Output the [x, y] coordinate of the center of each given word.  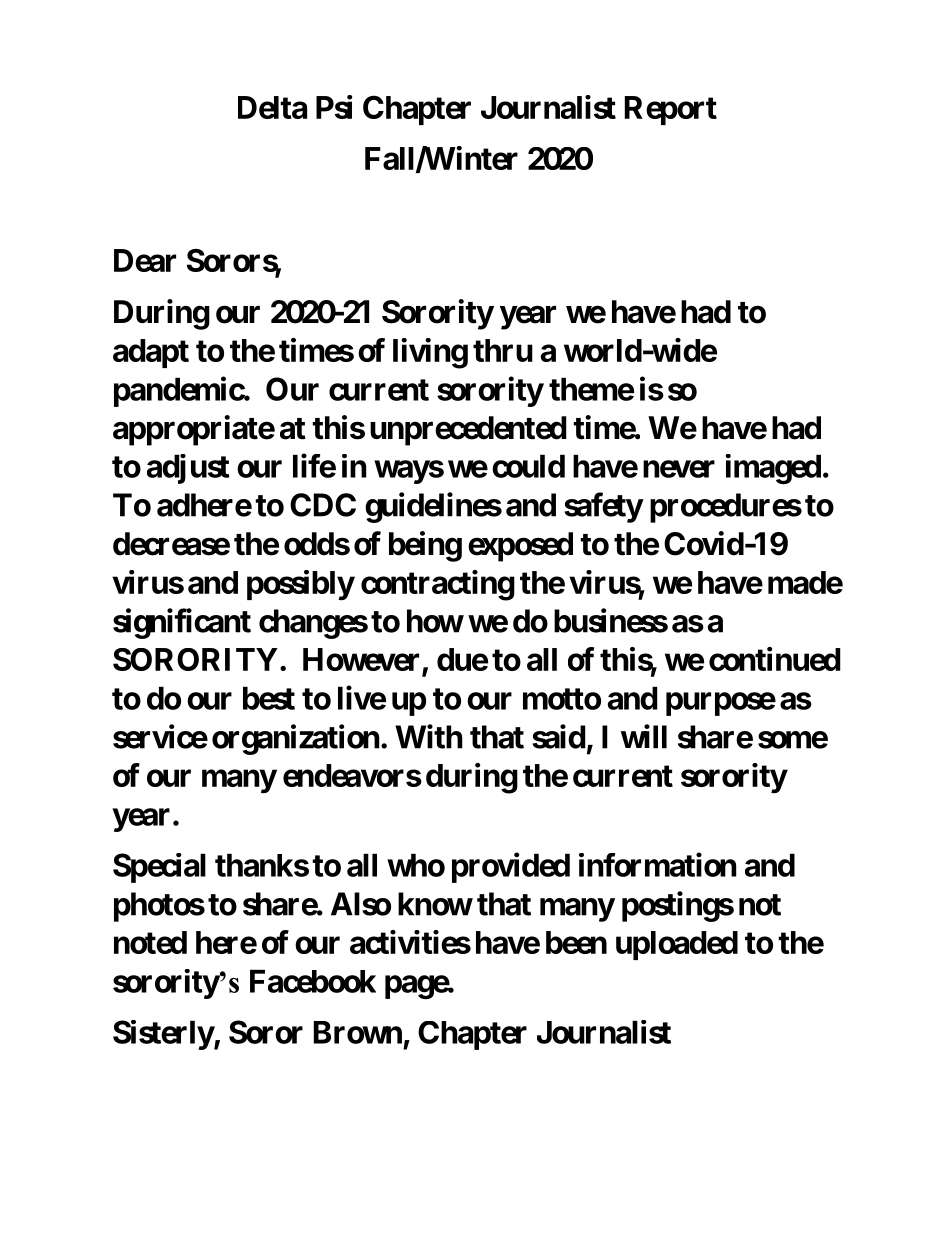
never [679, 469]
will [644, 736]
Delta [272, 107]
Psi [334, 107]
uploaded [677, 945]
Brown [358, 1032]
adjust [188, 469]
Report [671, 110]
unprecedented [468, 431]
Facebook [313, 981]
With [429, 736]
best [269, 698]
